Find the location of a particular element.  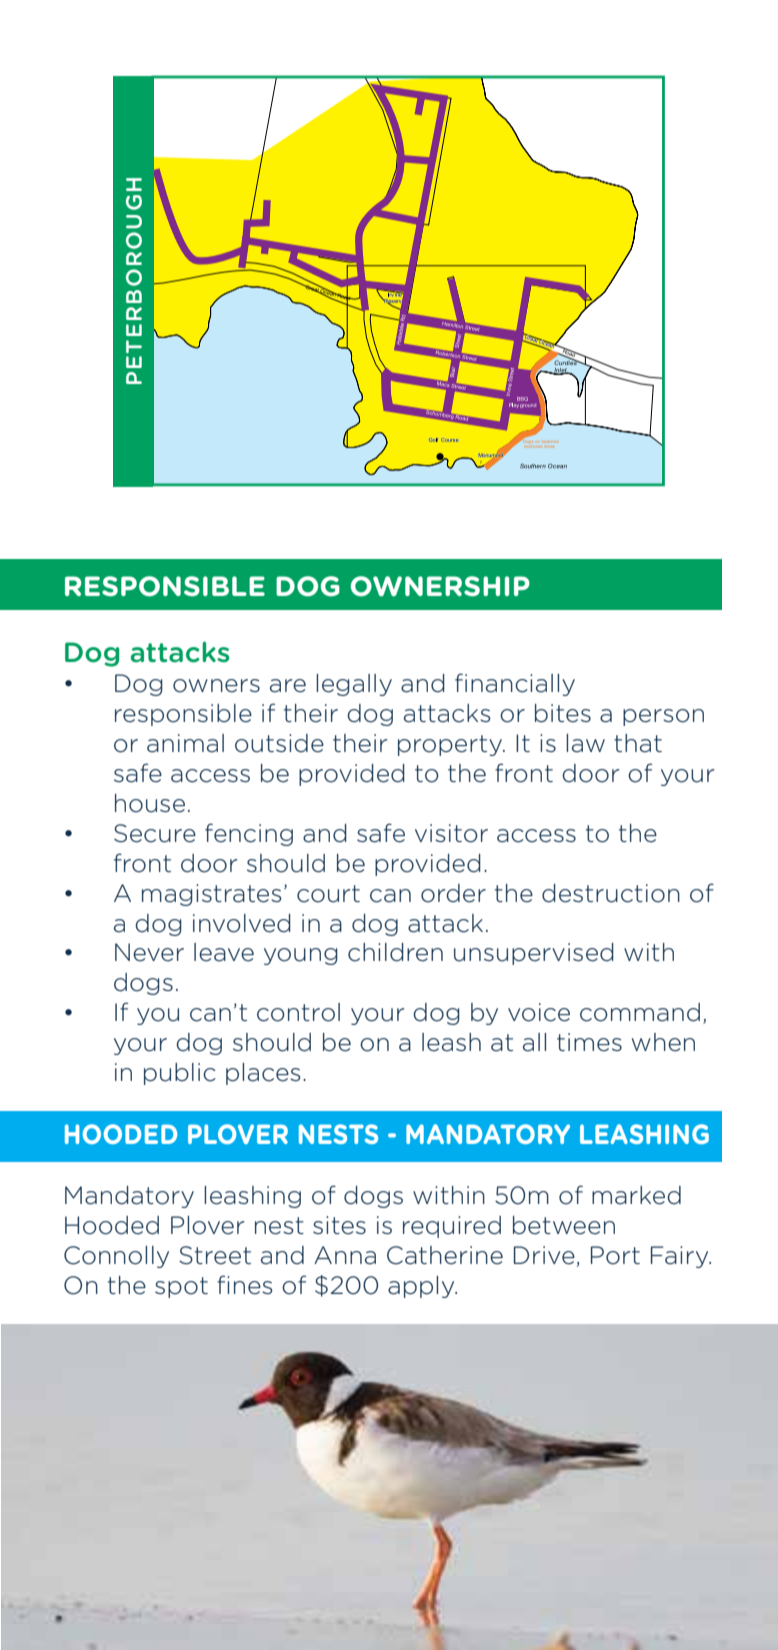

legally is located at coordinates (354, 685).
